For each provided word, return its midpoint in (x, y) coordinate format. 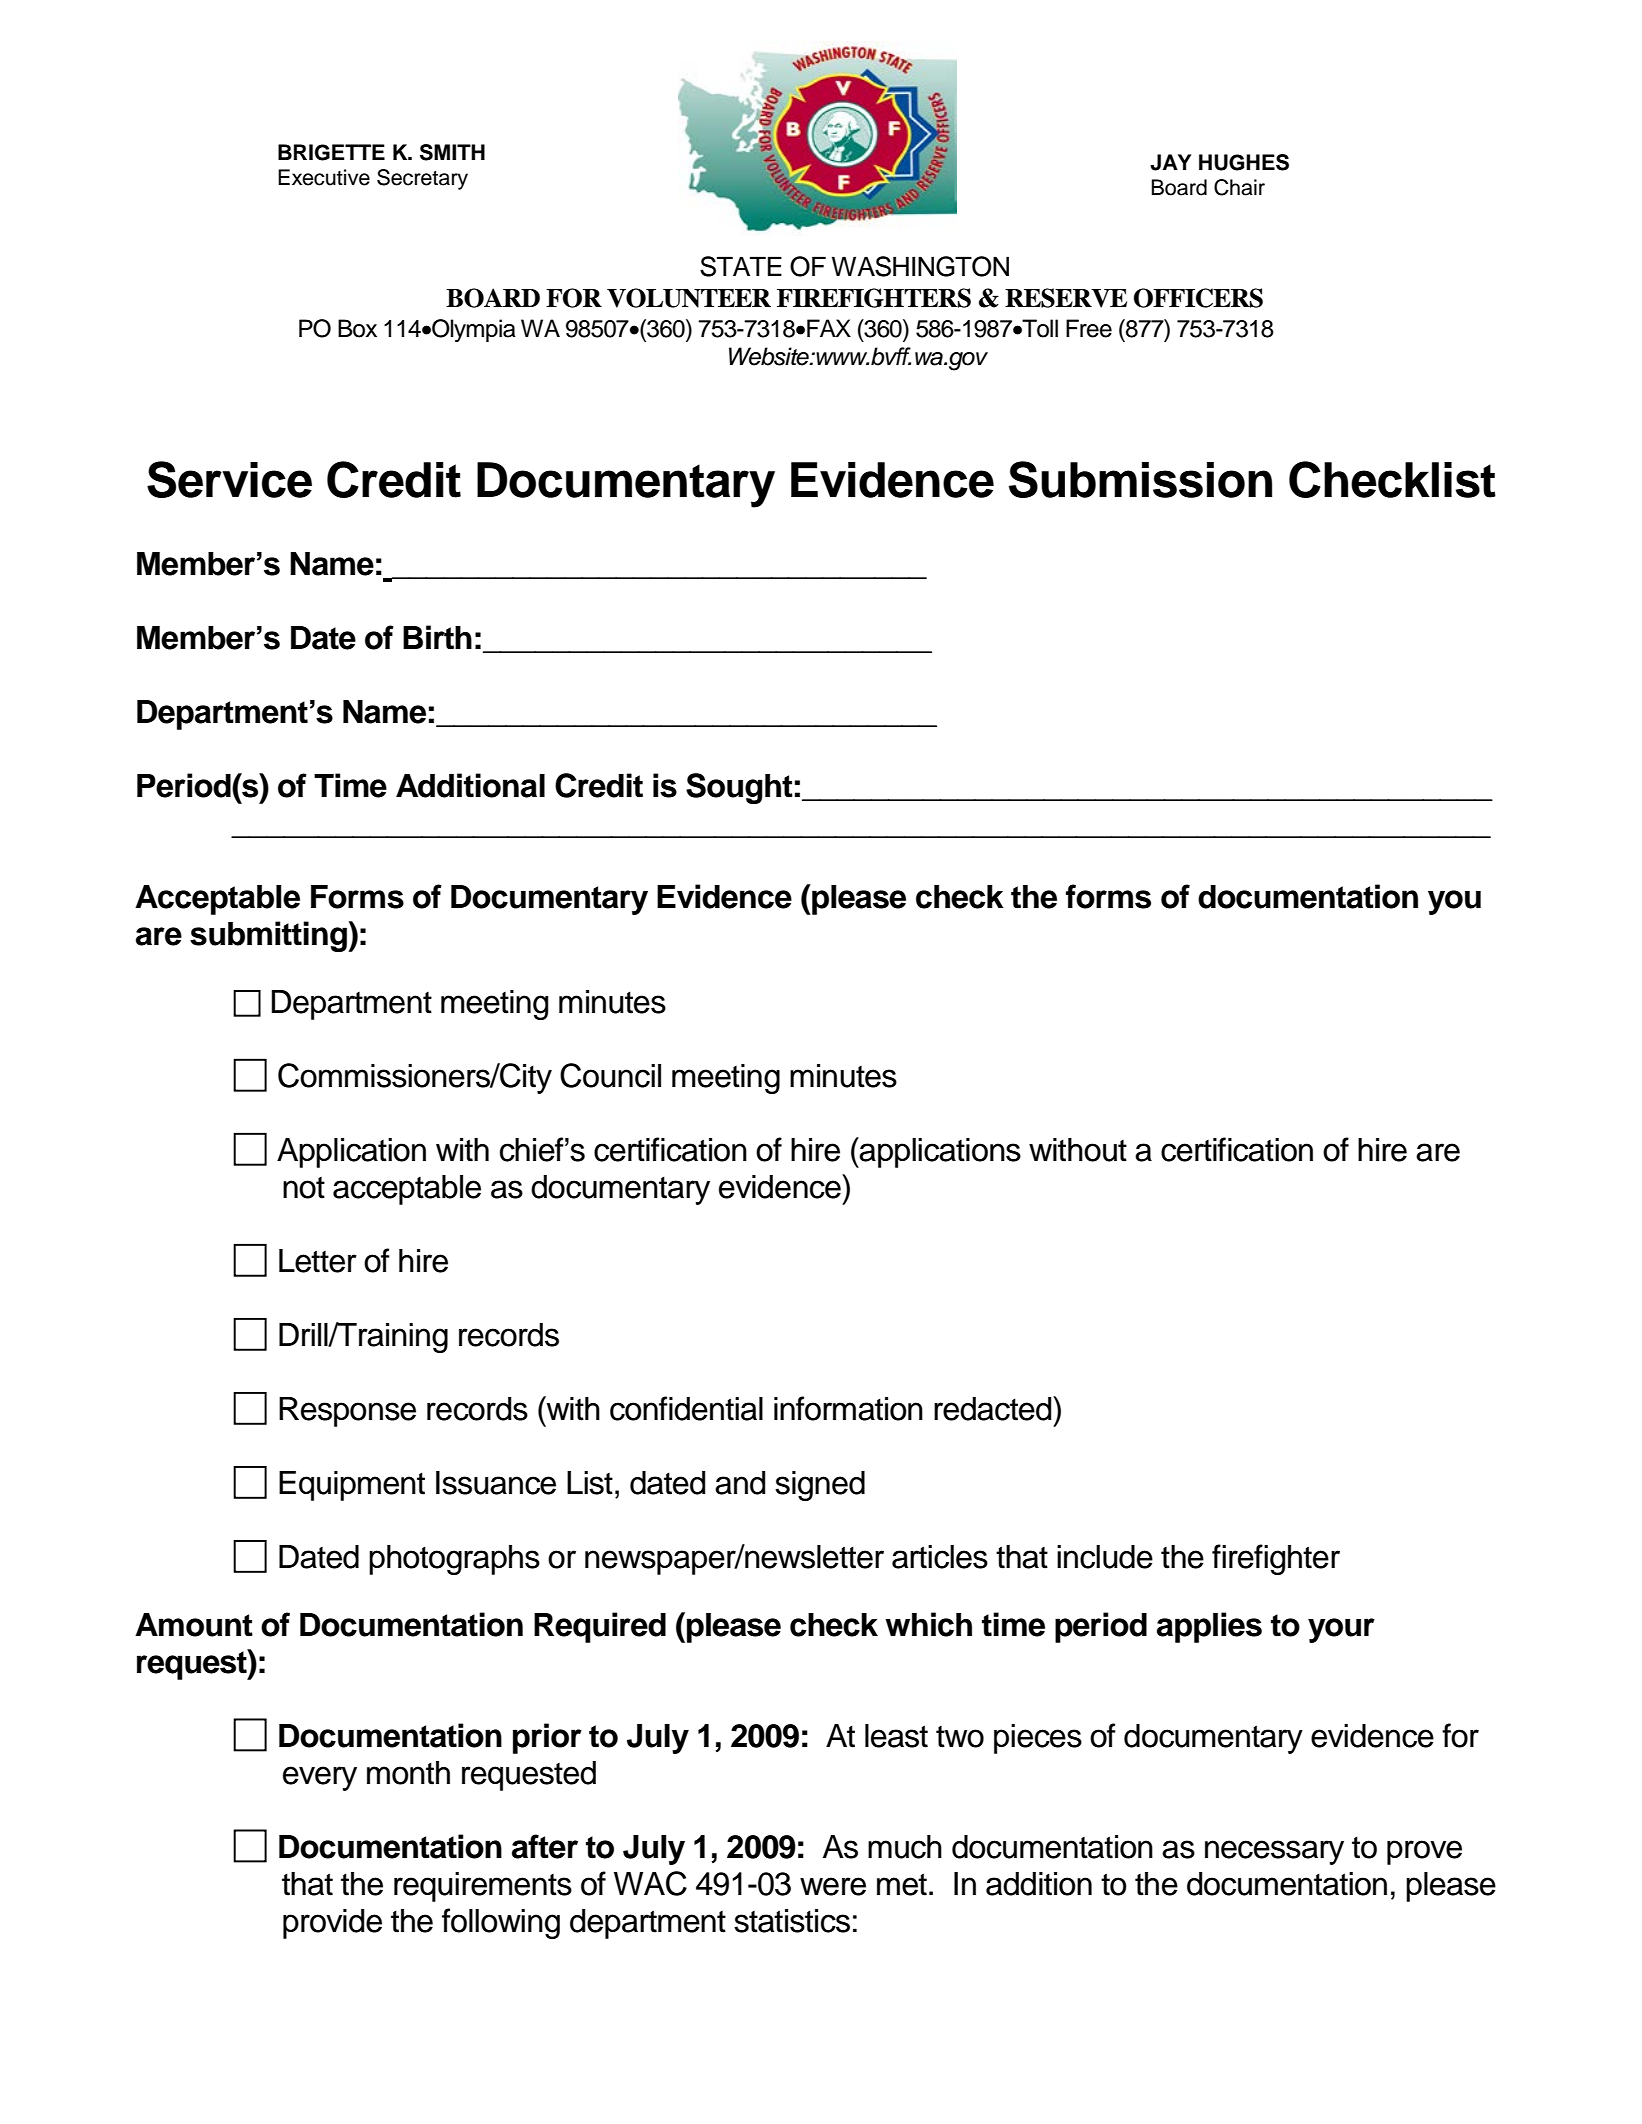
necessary (1274, 1852)
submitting (269, 936)
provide (332, 1924)
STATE (741, 266)
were (833, 1886)
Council (610, 1075)
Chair (1239, 187)
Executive (324, 177)
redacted (994, 1408)
